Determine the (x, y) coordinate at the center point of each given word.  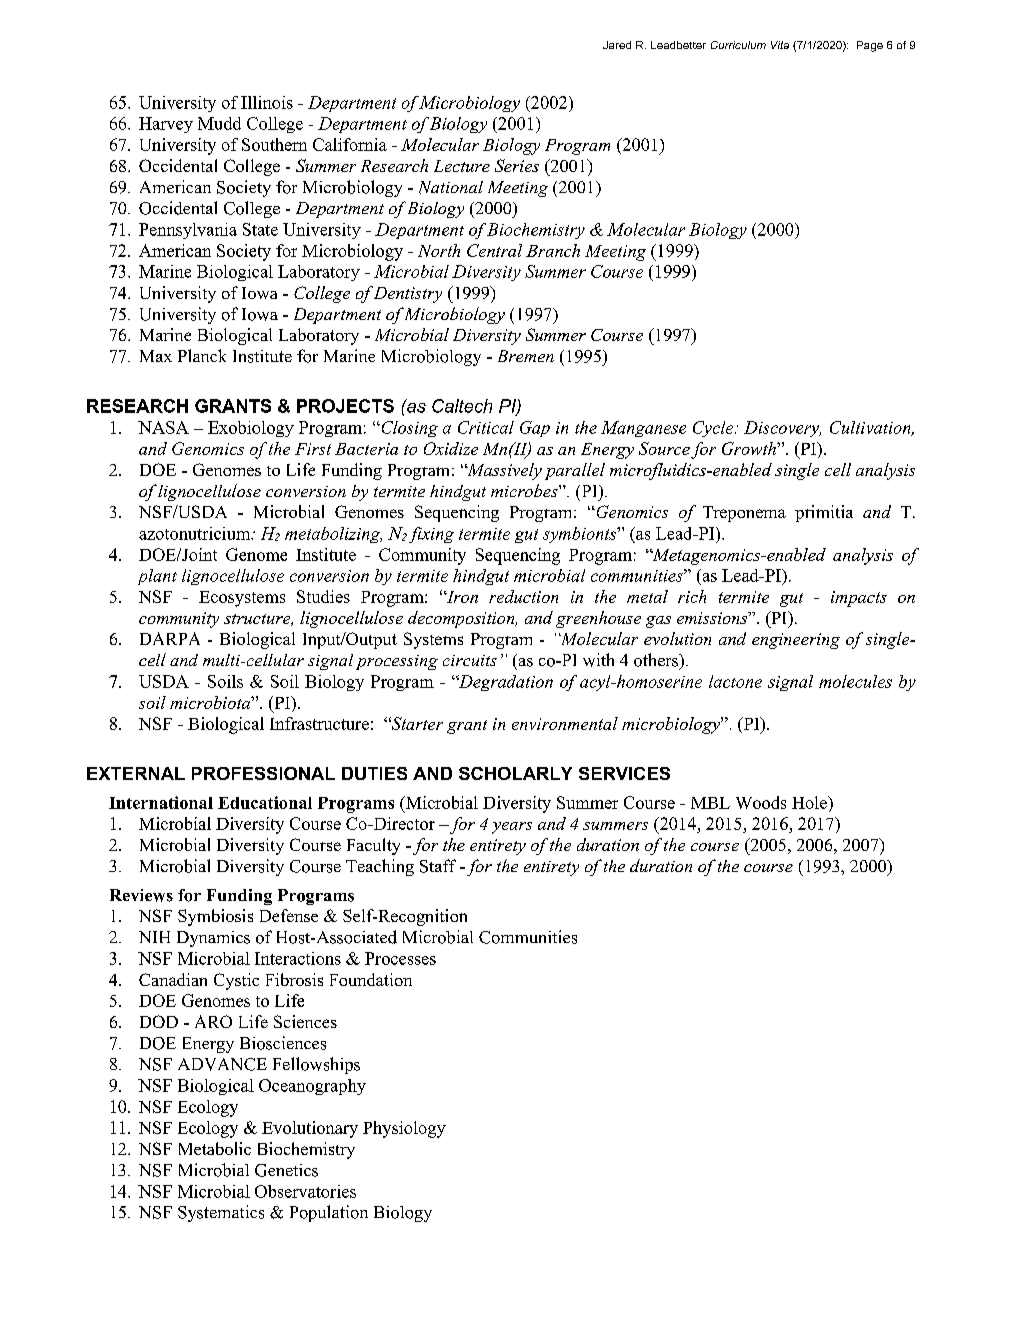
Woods (761, 802)
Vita (780, 45)
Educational (265, 802)
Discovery (782, 429)
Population (329, 1213)
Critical (486, 427)
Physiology (404, 1129)
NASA (163, 427)
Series (517, 165)
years (512, 828)
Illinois (267, 102)
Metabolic (215, 1148)
